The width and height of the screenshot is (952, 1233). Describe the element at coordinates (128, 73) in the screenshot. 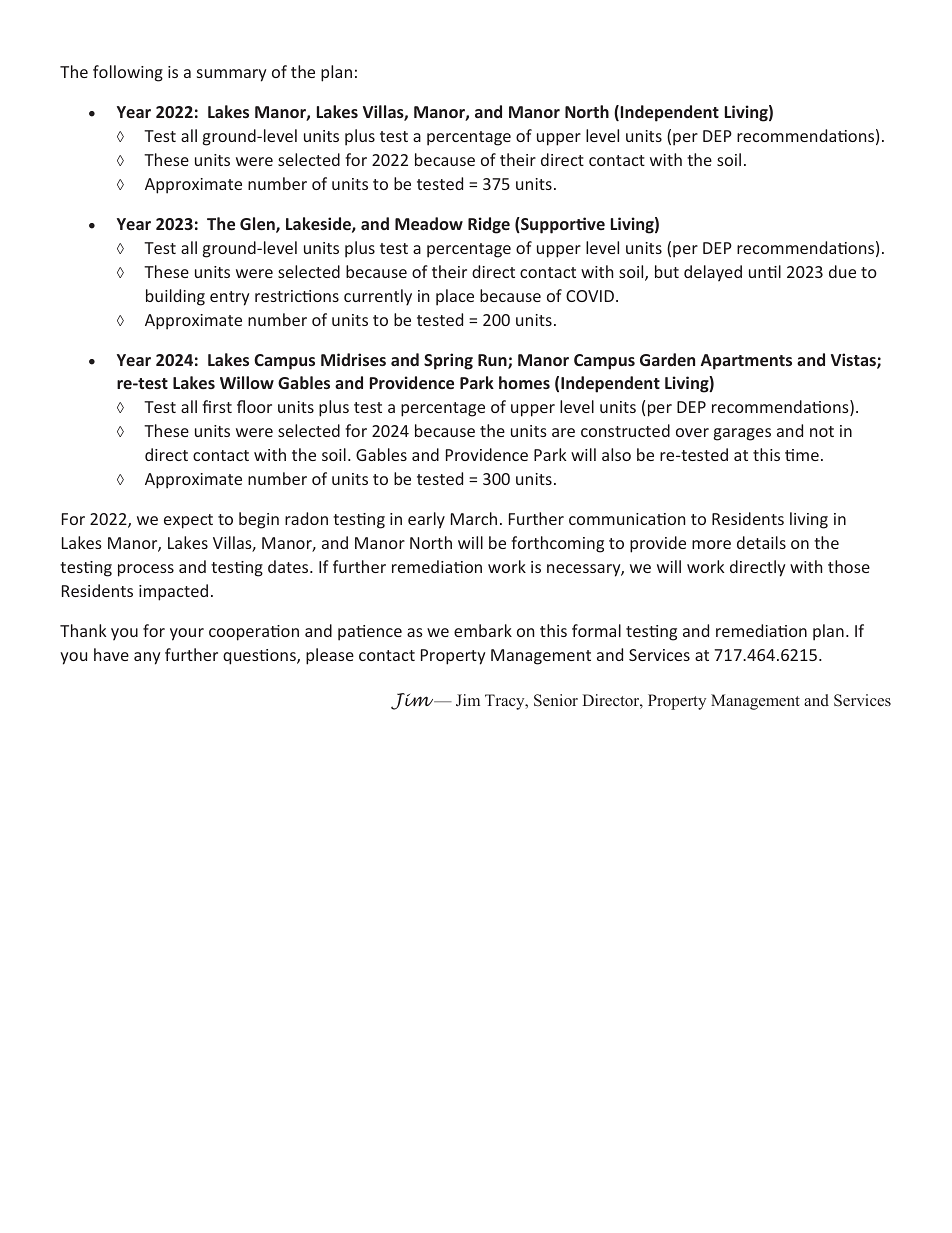

I see `following` at that location.
